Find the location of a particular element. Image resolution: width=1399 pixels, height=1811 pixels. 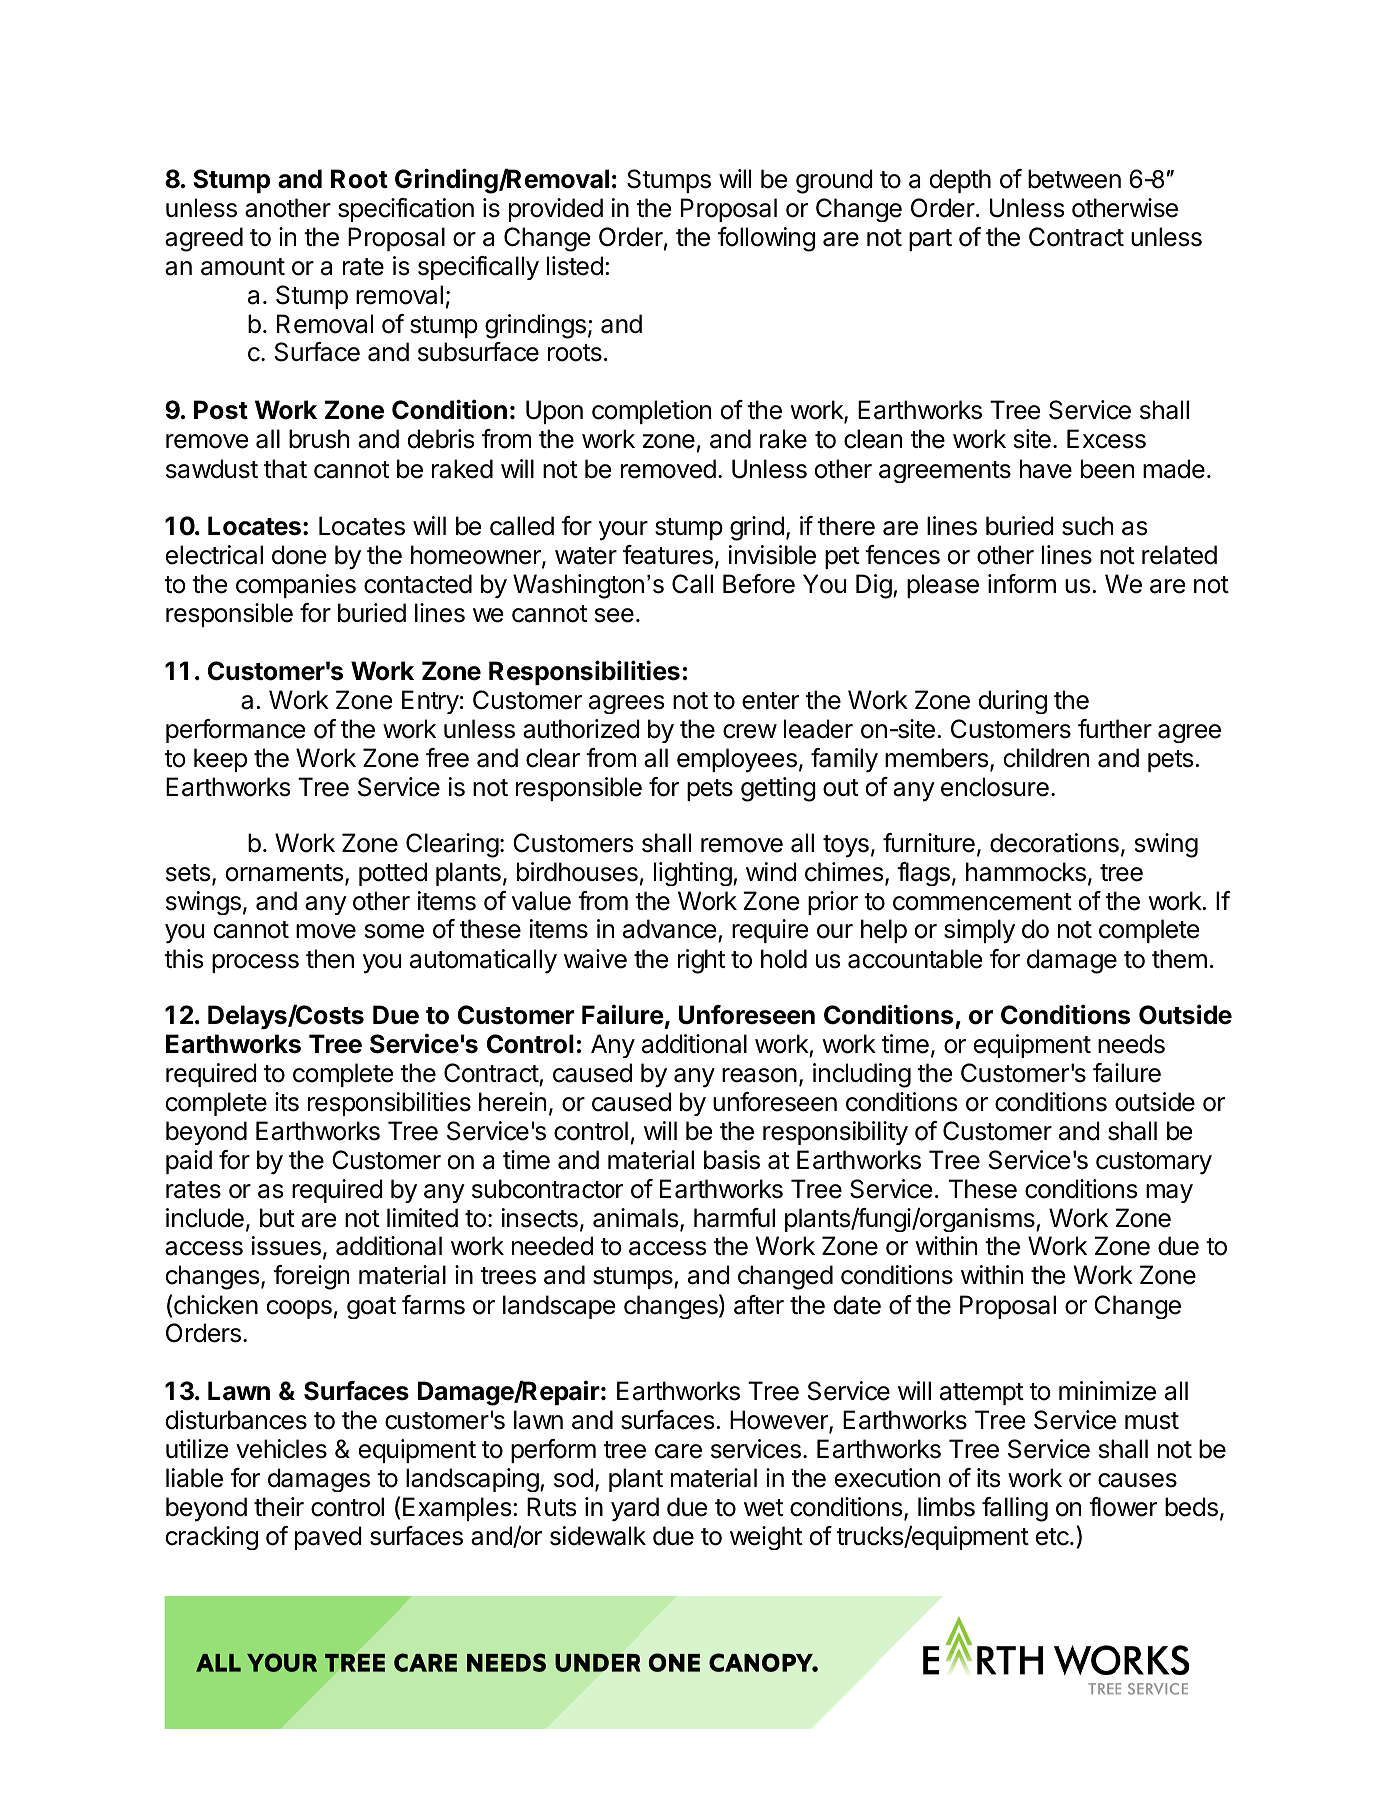

following is located at coordinates (766, 239).
